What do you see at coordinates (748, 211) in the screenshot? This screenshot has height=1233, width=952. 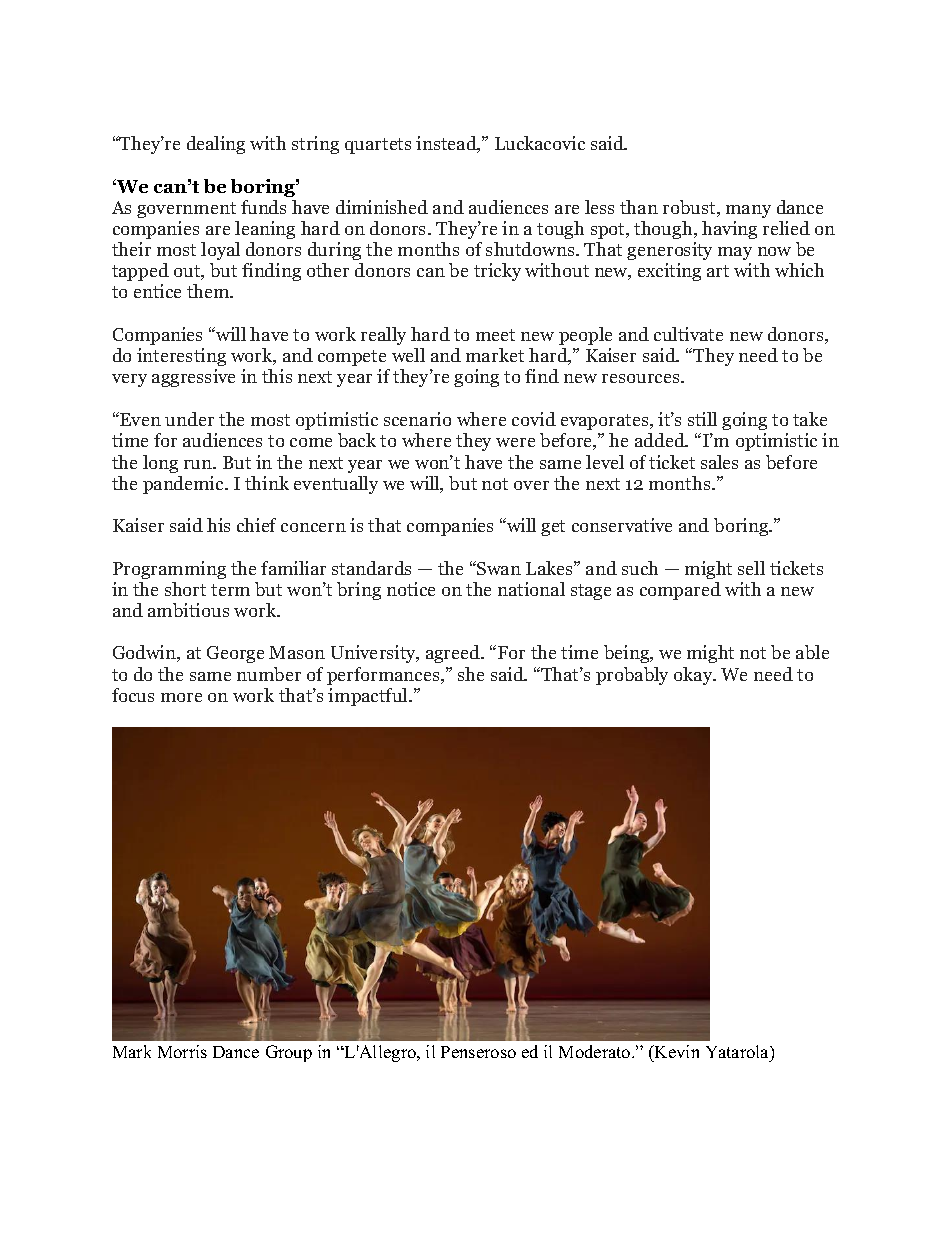 I see `many` at bounding box center [748, 211].
